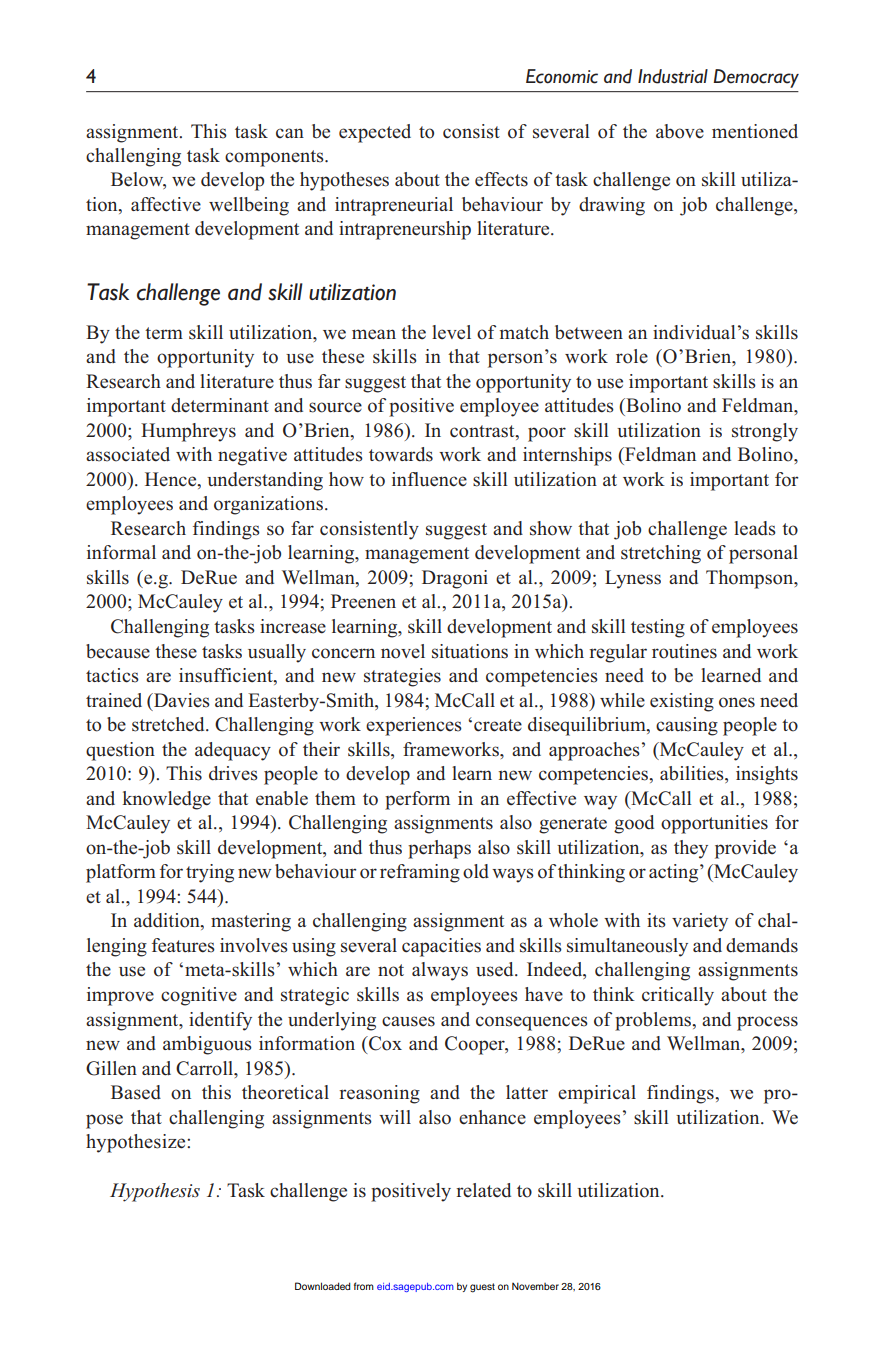  Describe the element at coordinates (661, 554) in the image. I see `stretching` at that location.
